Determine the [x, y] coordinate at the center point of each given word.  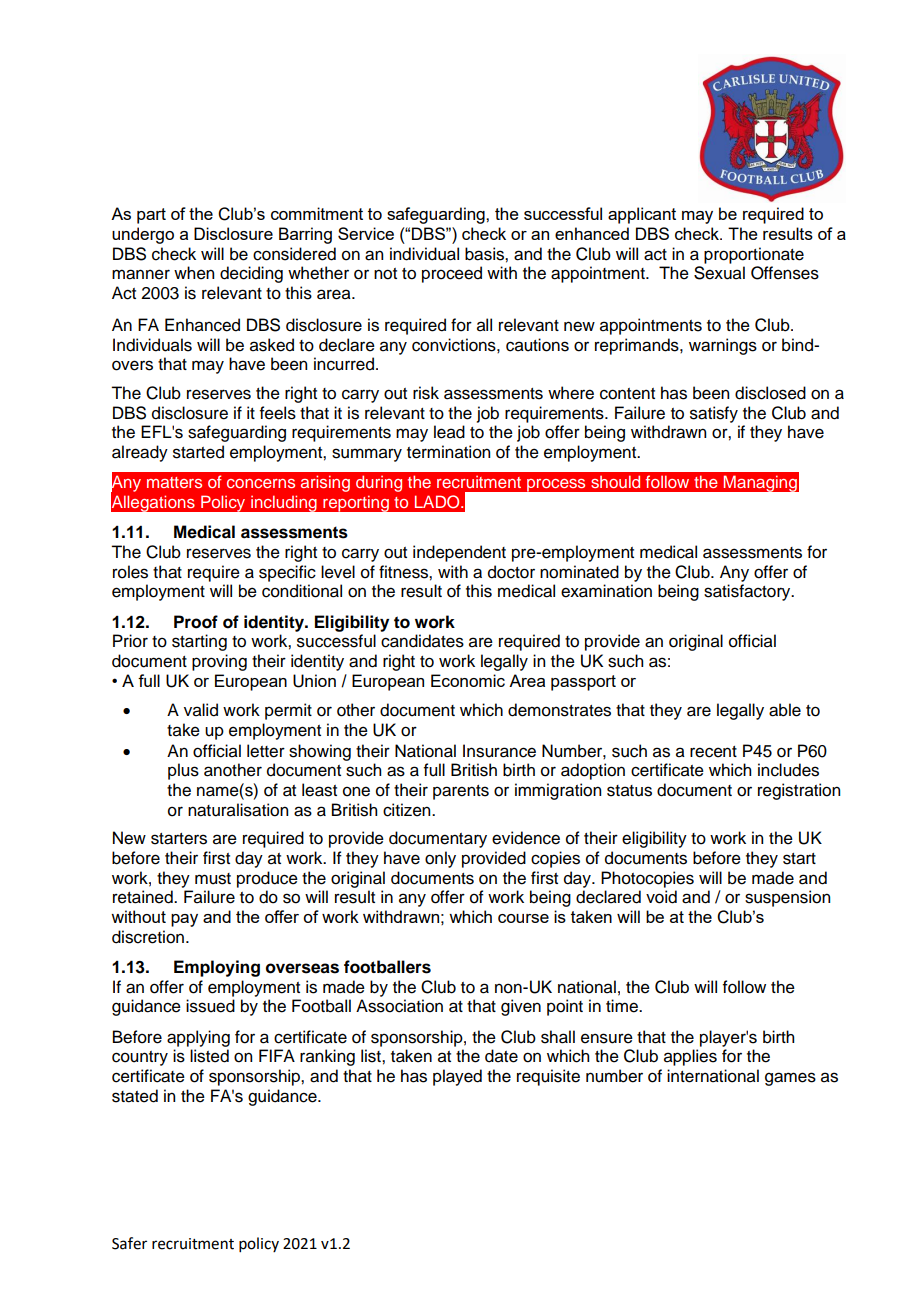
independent [459, 553]
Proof [196, 622]
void [661, 897]
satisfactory [748, 592]
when [194, 273]
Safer [129, 1243]
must [213, 879]
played [457, 1077]
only [440, 859]
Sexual [719, 273]
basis [485, 254]
